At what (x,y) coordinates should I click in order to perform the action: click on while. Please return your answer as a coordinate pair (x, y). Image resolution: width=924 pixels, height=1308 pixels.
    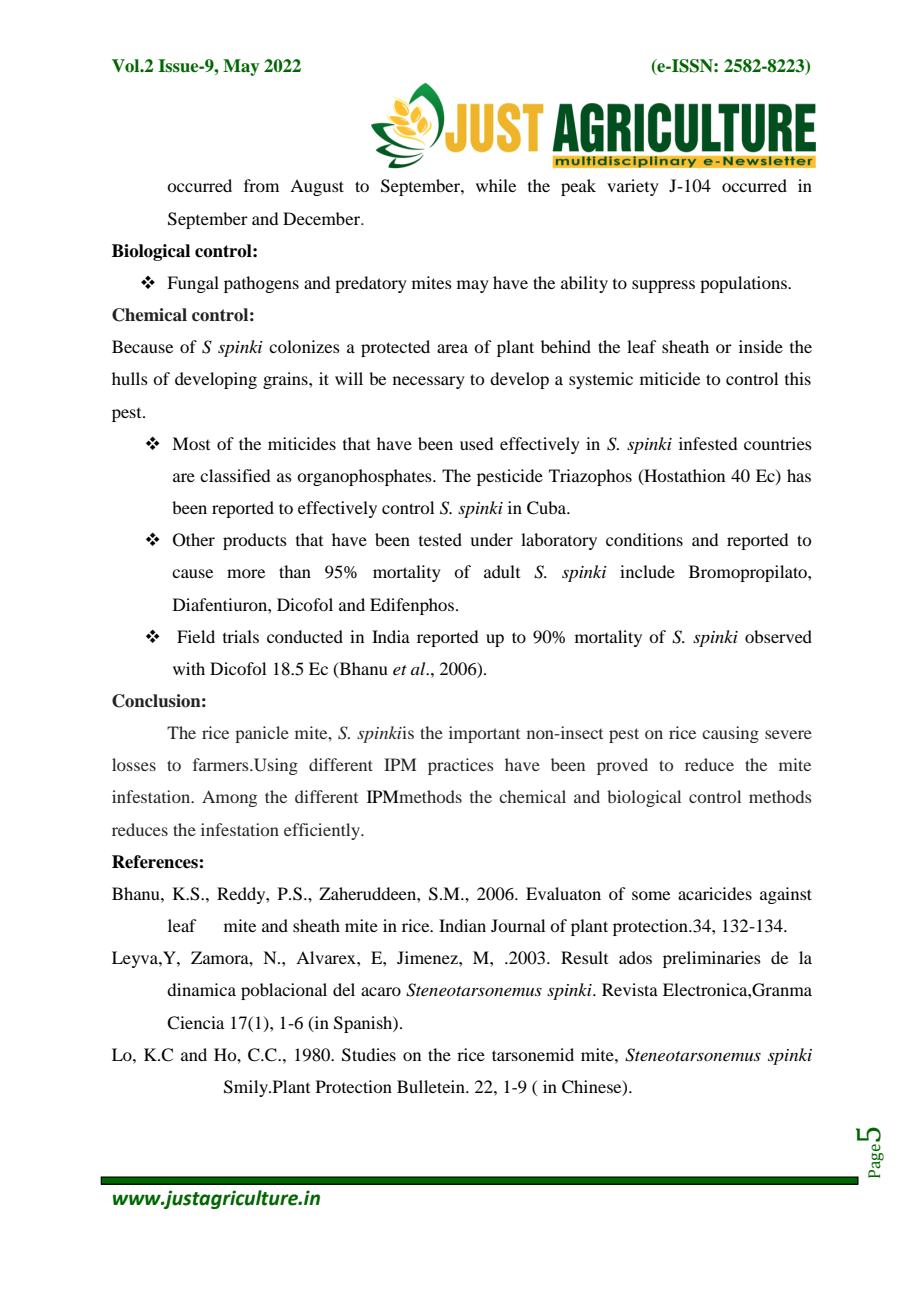
    Looking at the image, I should click on (496, 185).
